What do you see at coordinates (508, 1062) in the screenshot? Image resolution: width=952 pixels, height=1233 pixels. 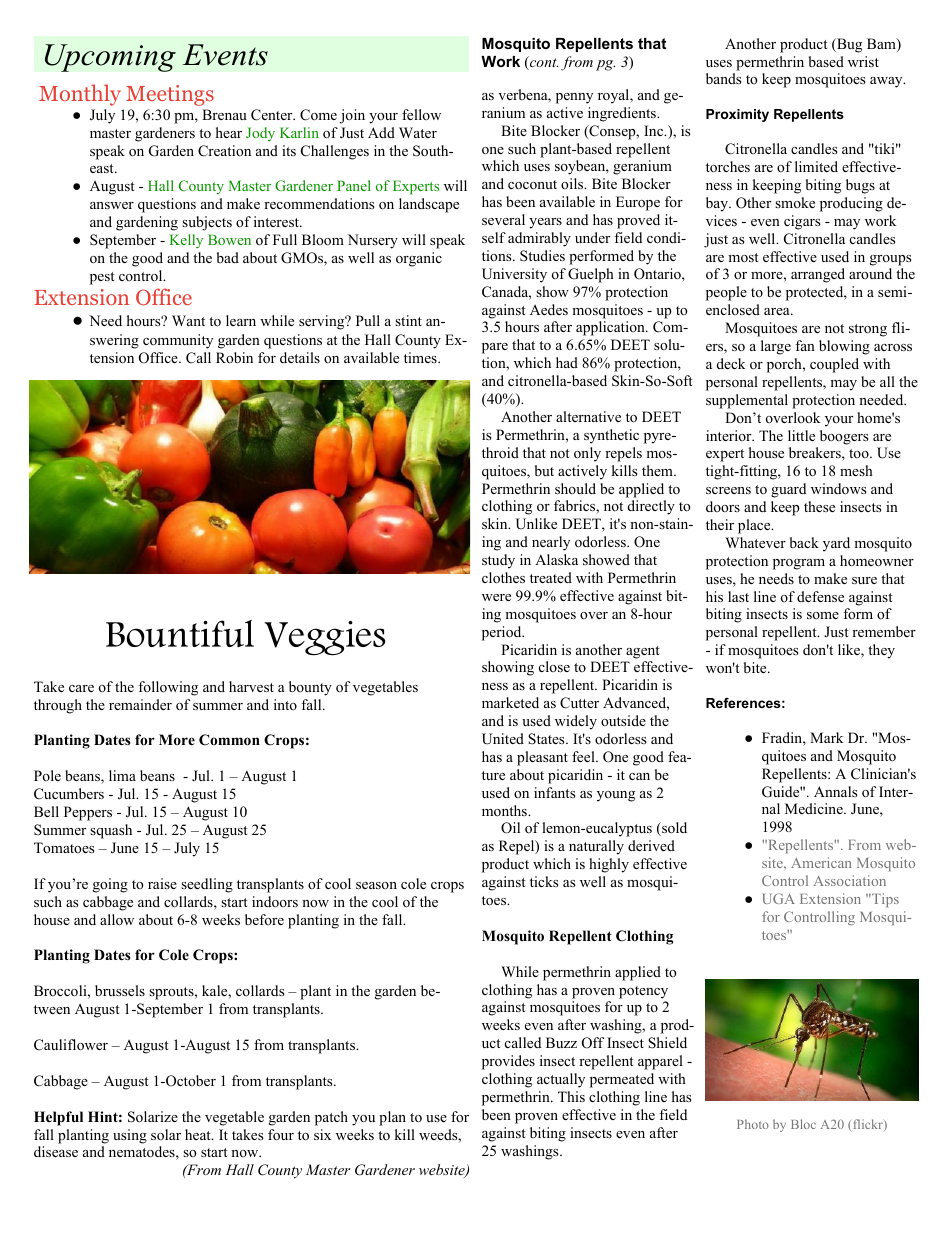 I see `provides` at bounding box center [508, 1062].
